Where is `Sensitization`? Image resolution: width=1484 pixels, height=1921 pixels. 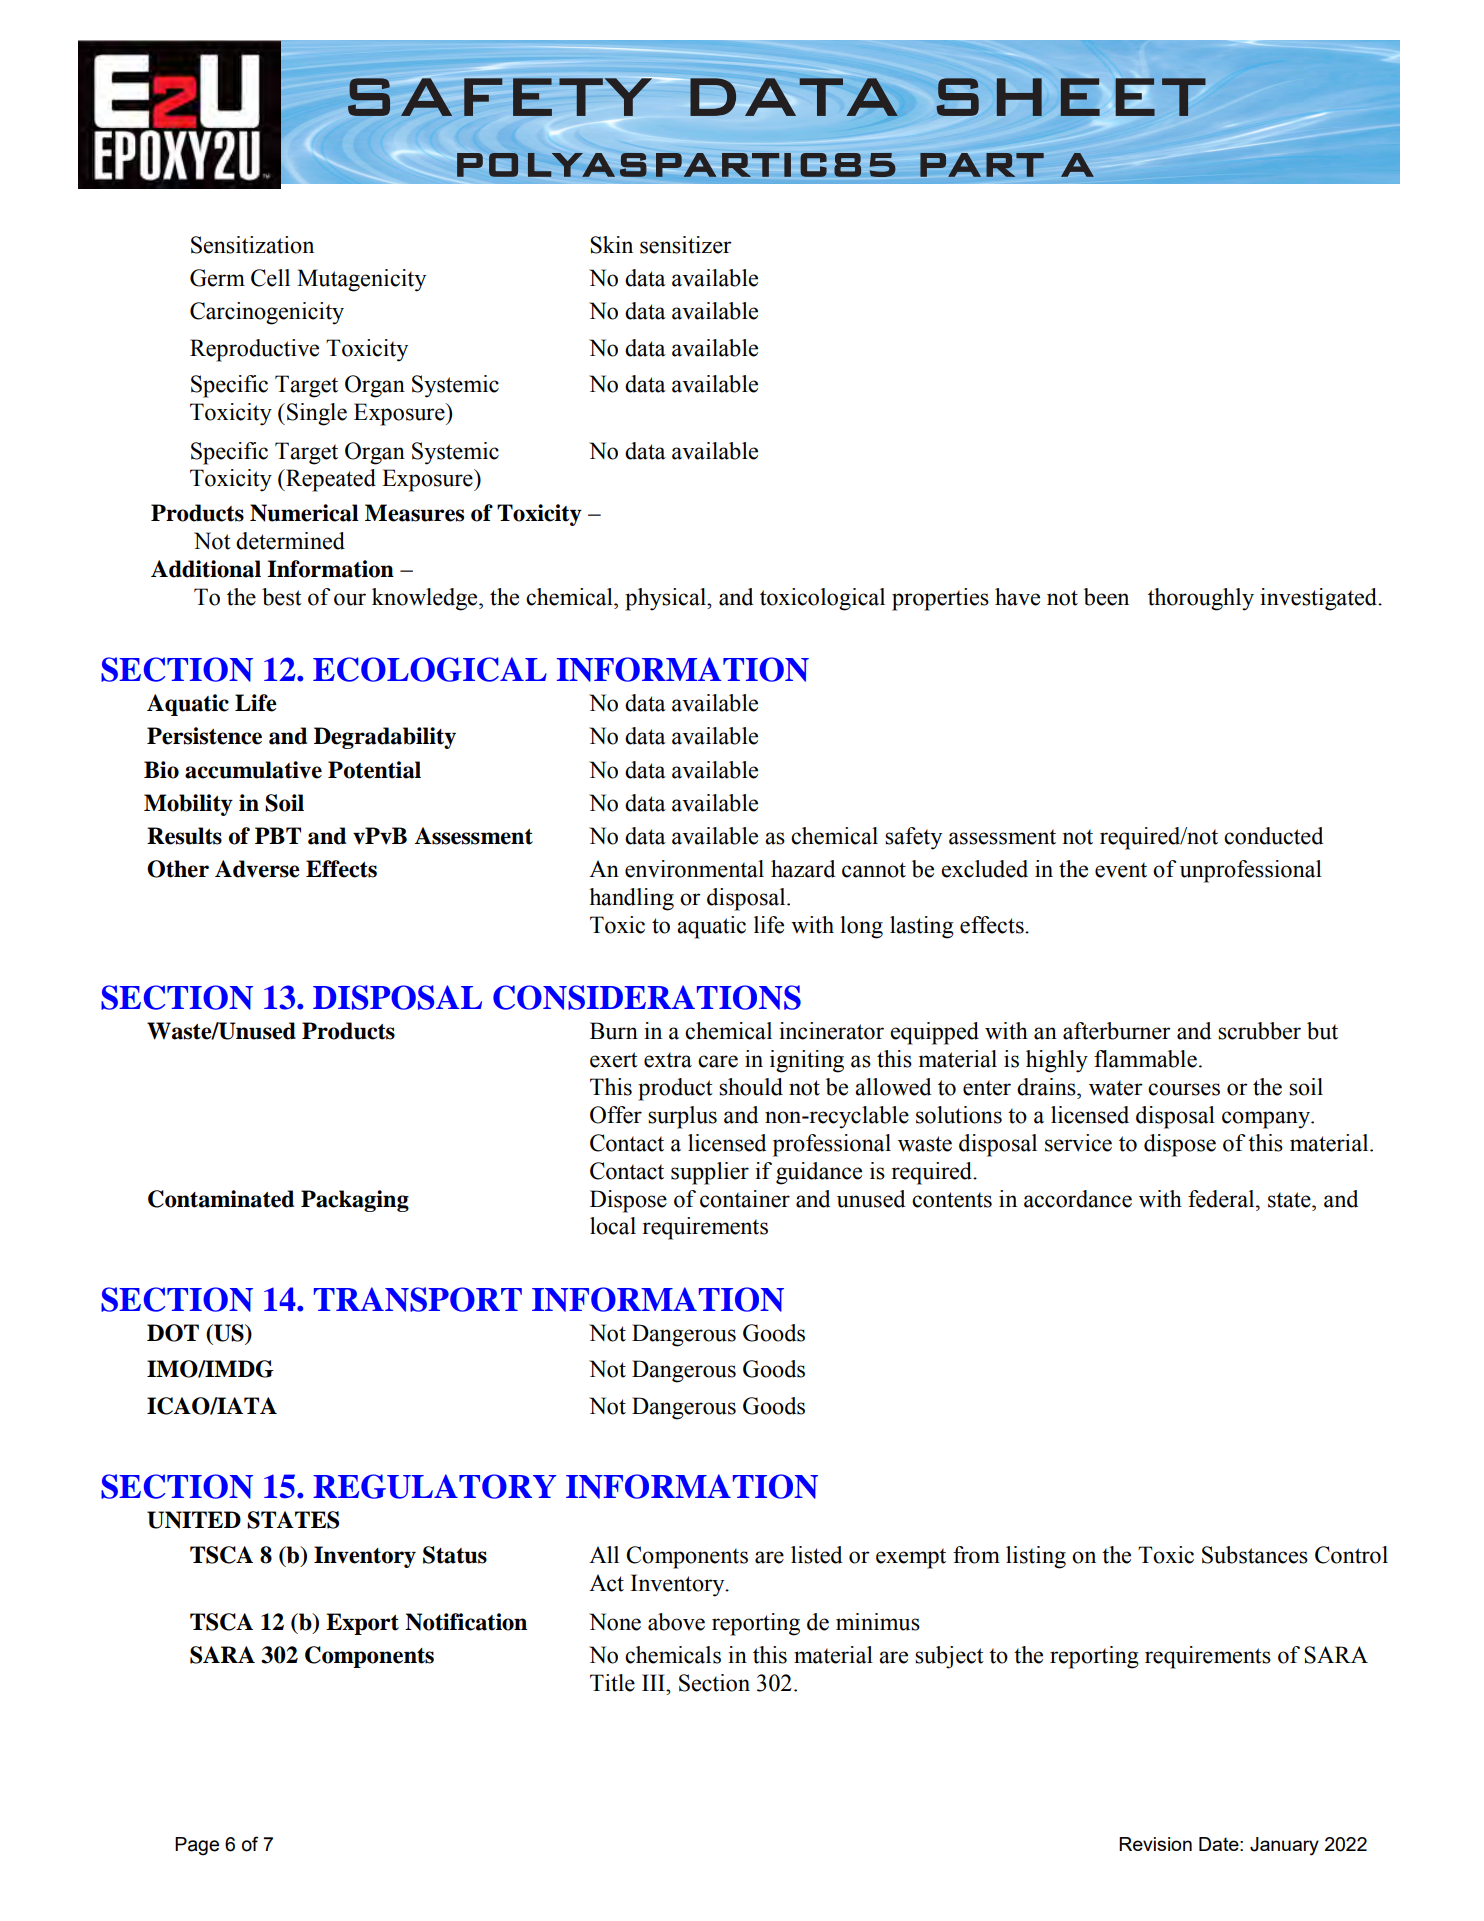 Sensitization is located at coordinates (252, 245).
